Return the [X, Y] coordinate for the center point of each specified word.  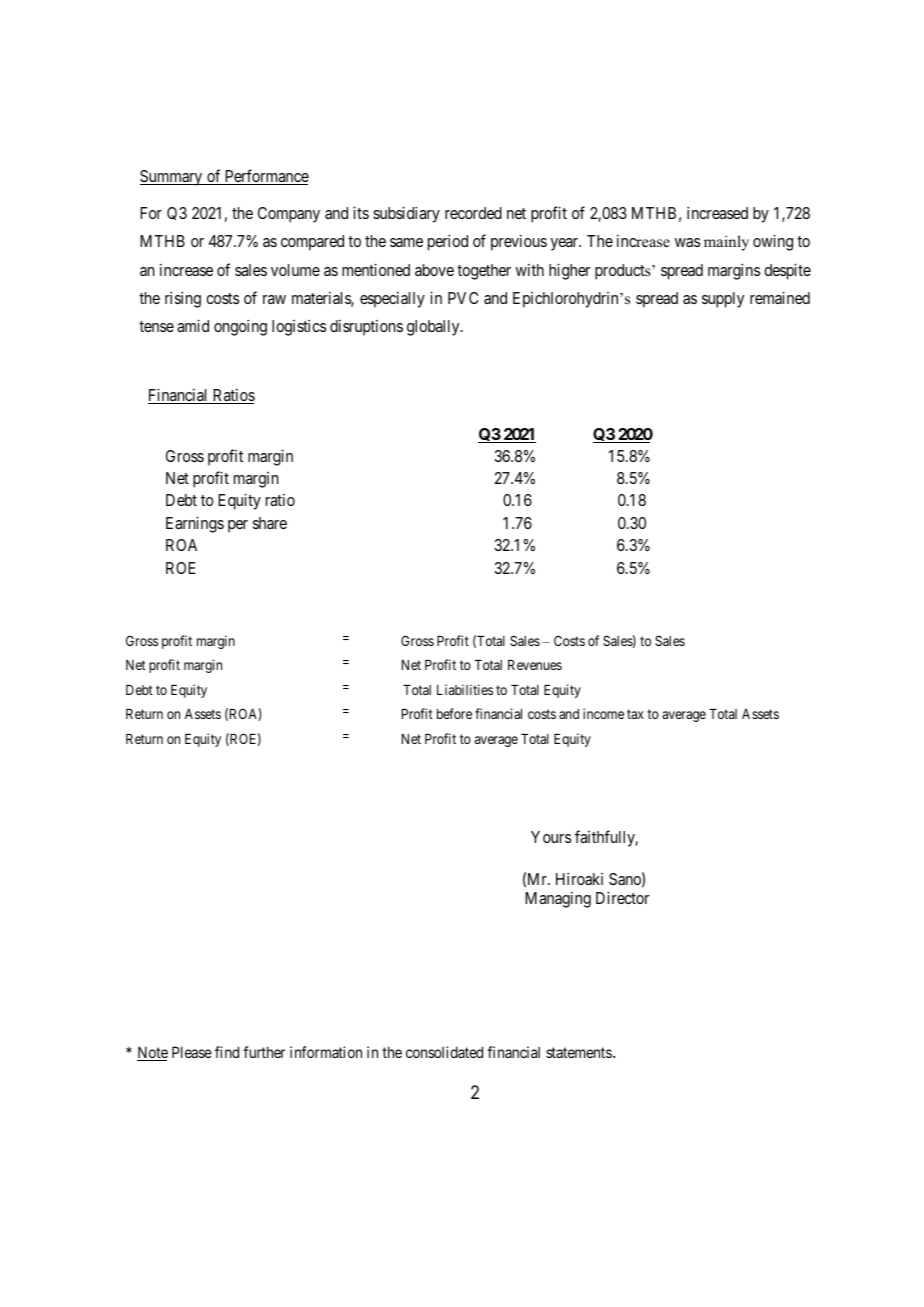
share [270, 523]
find [227, 1052]
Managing [558, 900]
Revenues [535, 665]
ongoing [240, 328]
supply [723, 300]
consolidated [444, 1052]
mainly [726, 243]
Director [622, 897]
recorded [473, 213]
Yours [551, 837]
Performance [266, 177]
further [264, 1052]
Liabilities [465, 689]
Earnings [195, 524]
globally [434, 328]
